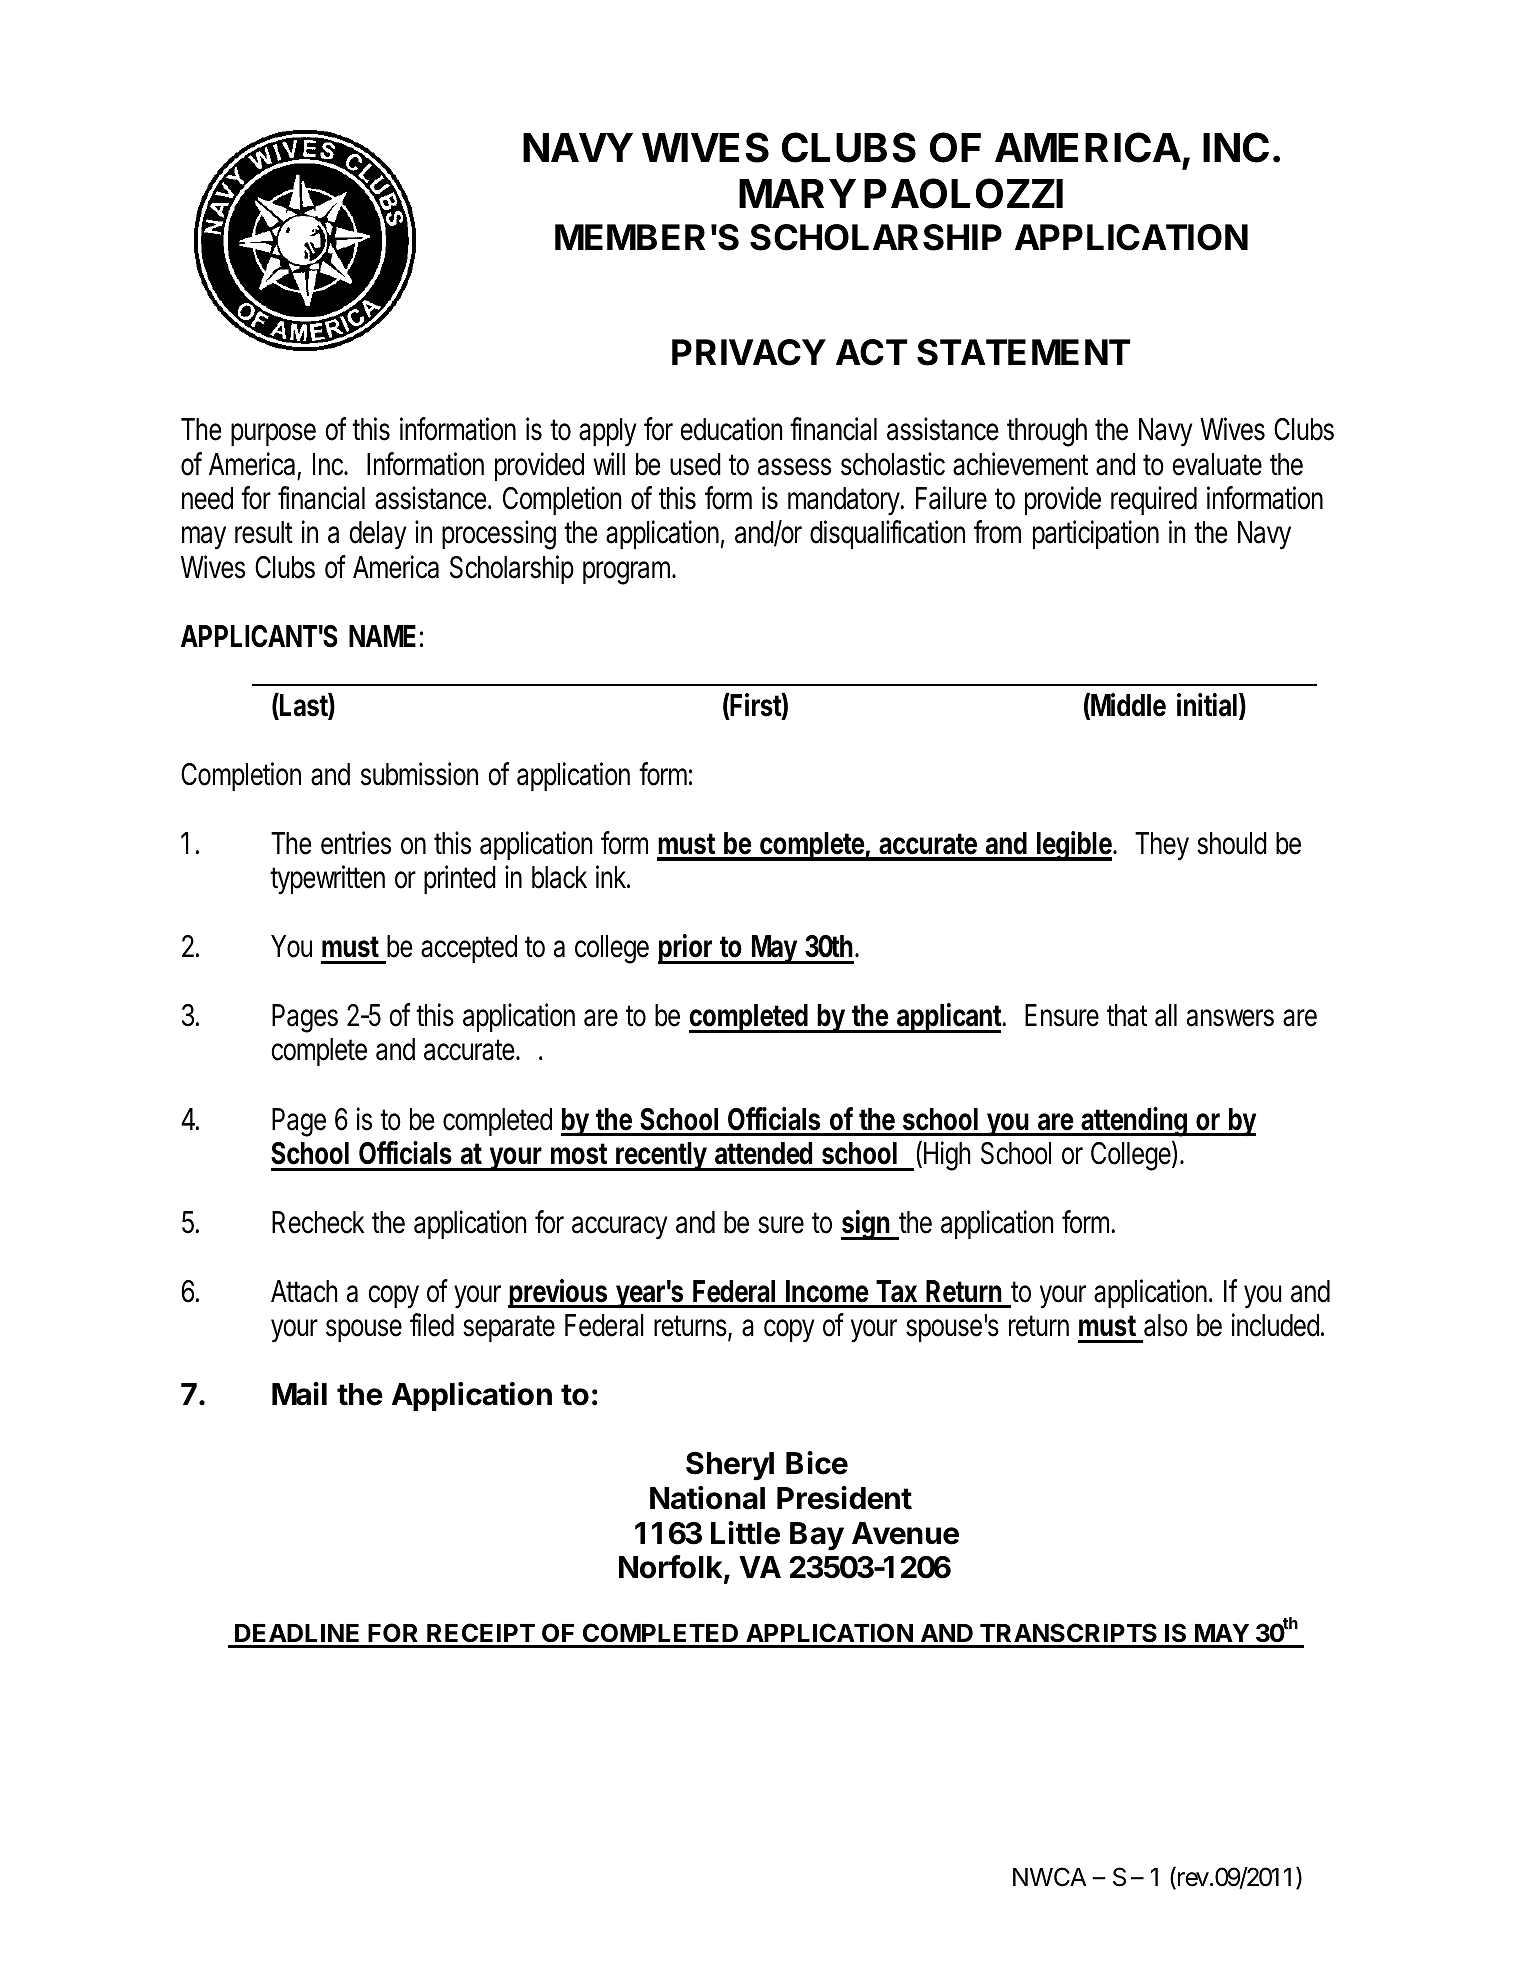 The image size is (1533, 1983). I want to click on required, so click(1154, 500).
